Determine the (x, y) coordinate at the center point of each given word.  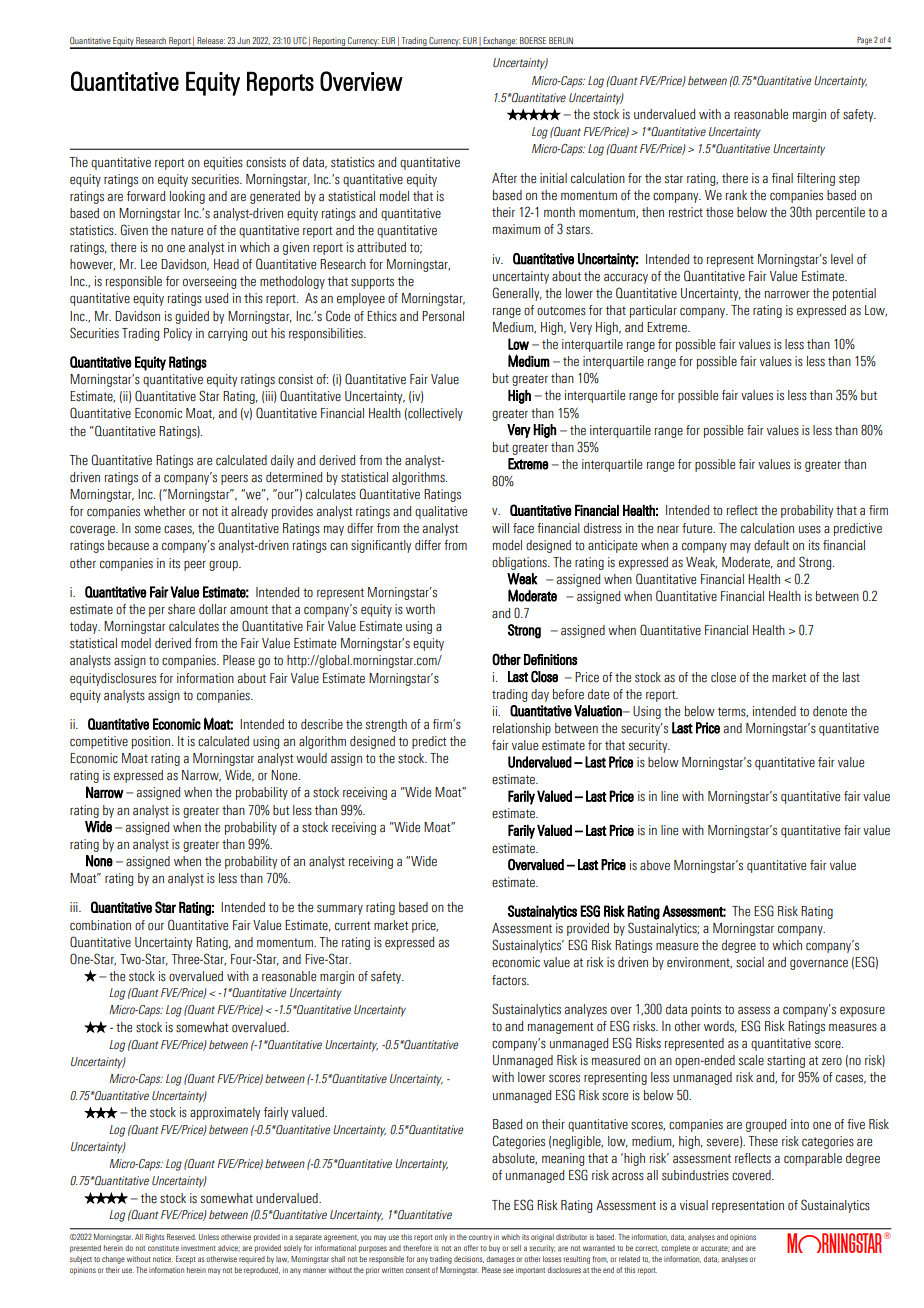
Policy (178, 334)
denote (830, 711)
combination (100, 925)
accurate (715, 1249)
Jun (243, 40)
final (782, 178)
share (181, 609)
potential (854, 294)
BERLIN (561, 40)
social (750, 962)
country (480, 1238)
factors (510, 980)
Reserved (181, 1237)
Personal (443, 316)
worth (420, 609)
